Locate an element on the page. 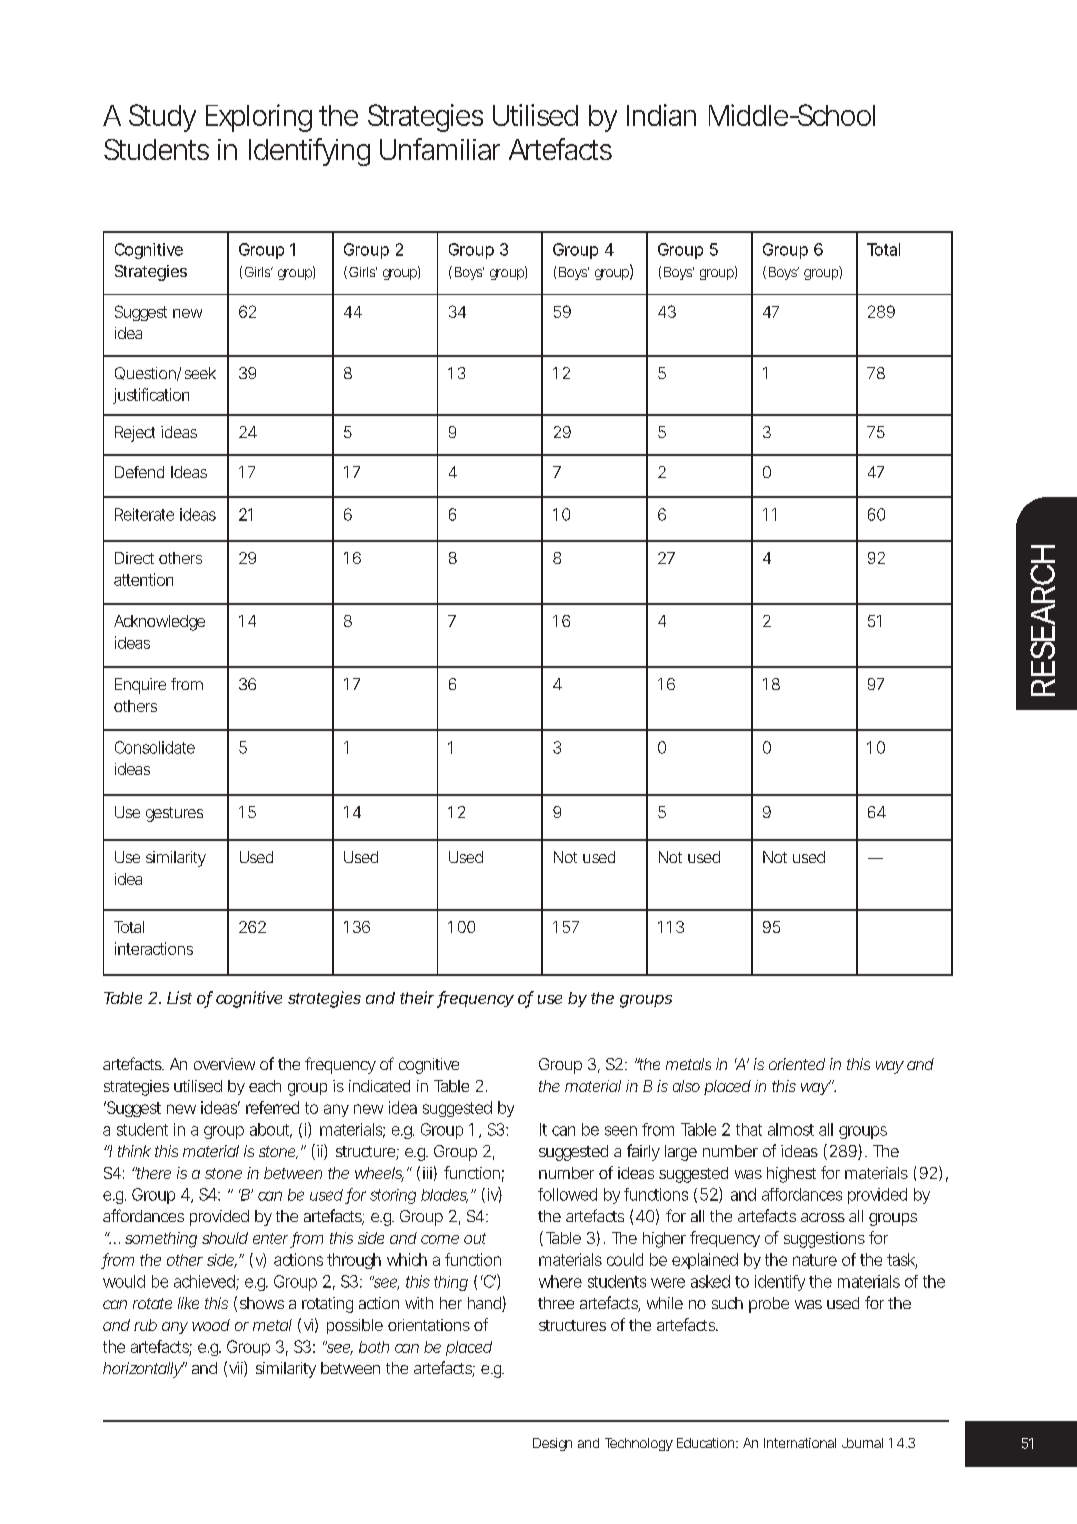  justification is located at coordinates (151, 396).
